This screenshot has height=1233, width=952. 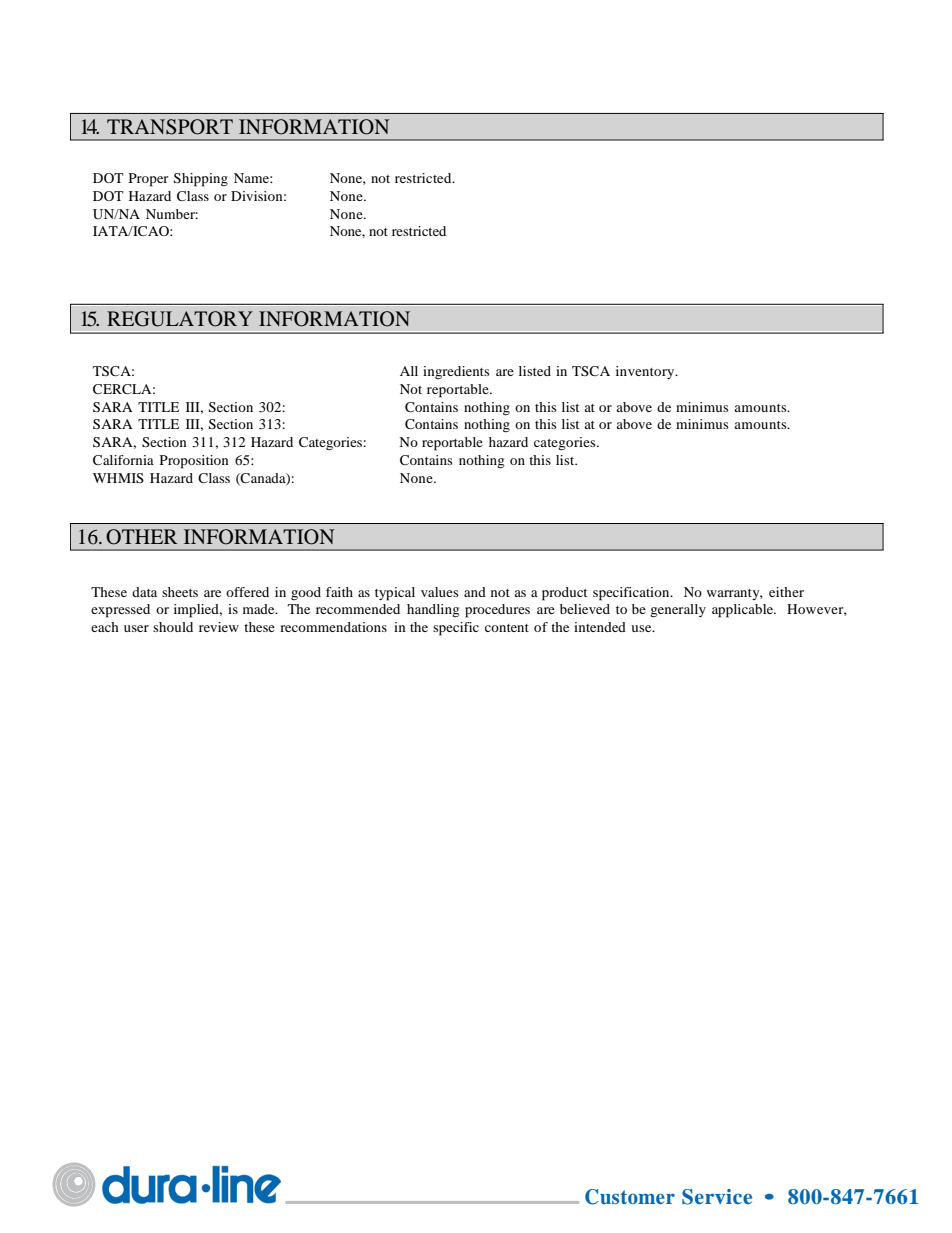 What do you see at coordinates (600, 627) in the screenshot?
I see `intended` at bounding box center [600, 627].
